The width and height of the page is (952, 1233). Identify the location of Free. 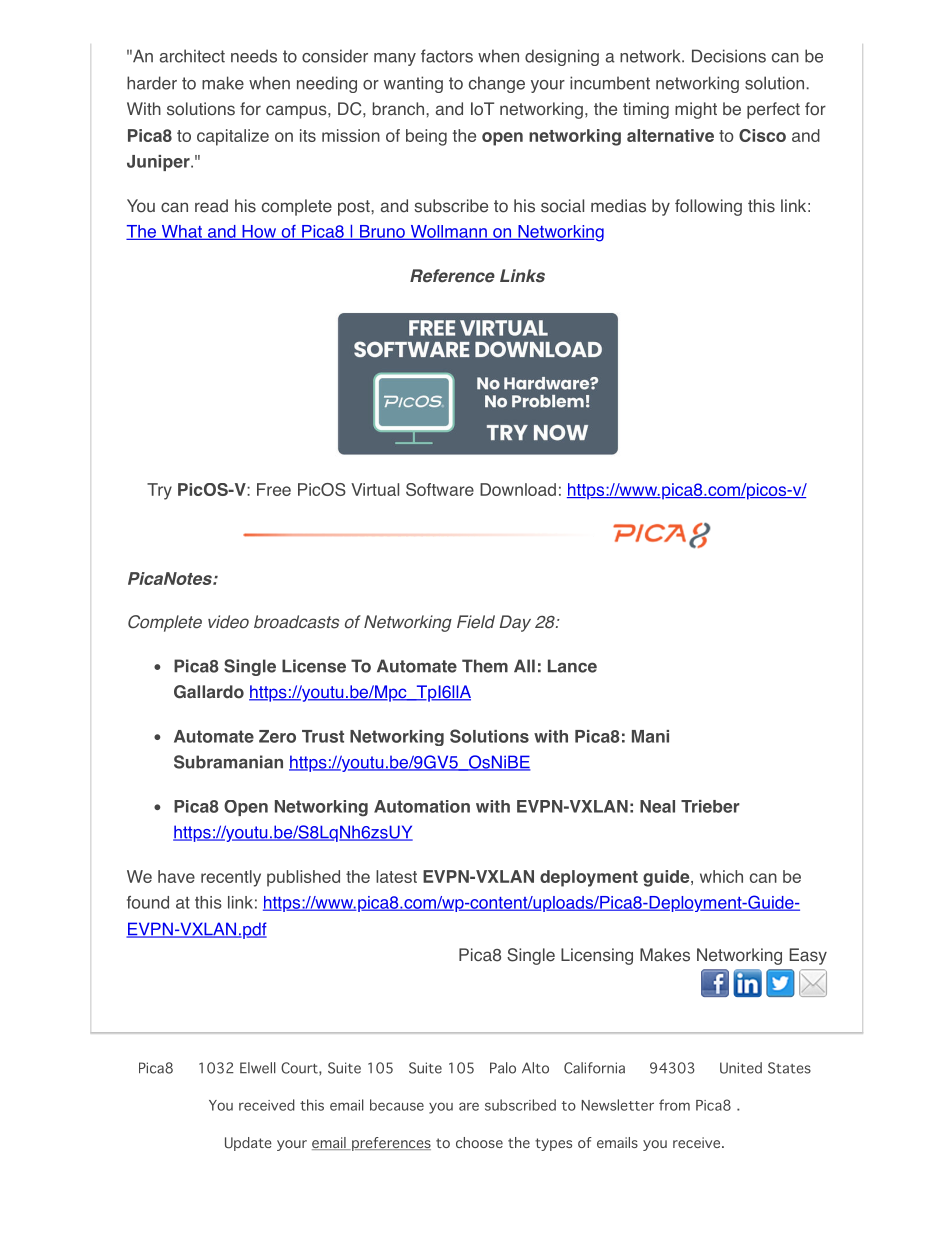
(274, 489).
